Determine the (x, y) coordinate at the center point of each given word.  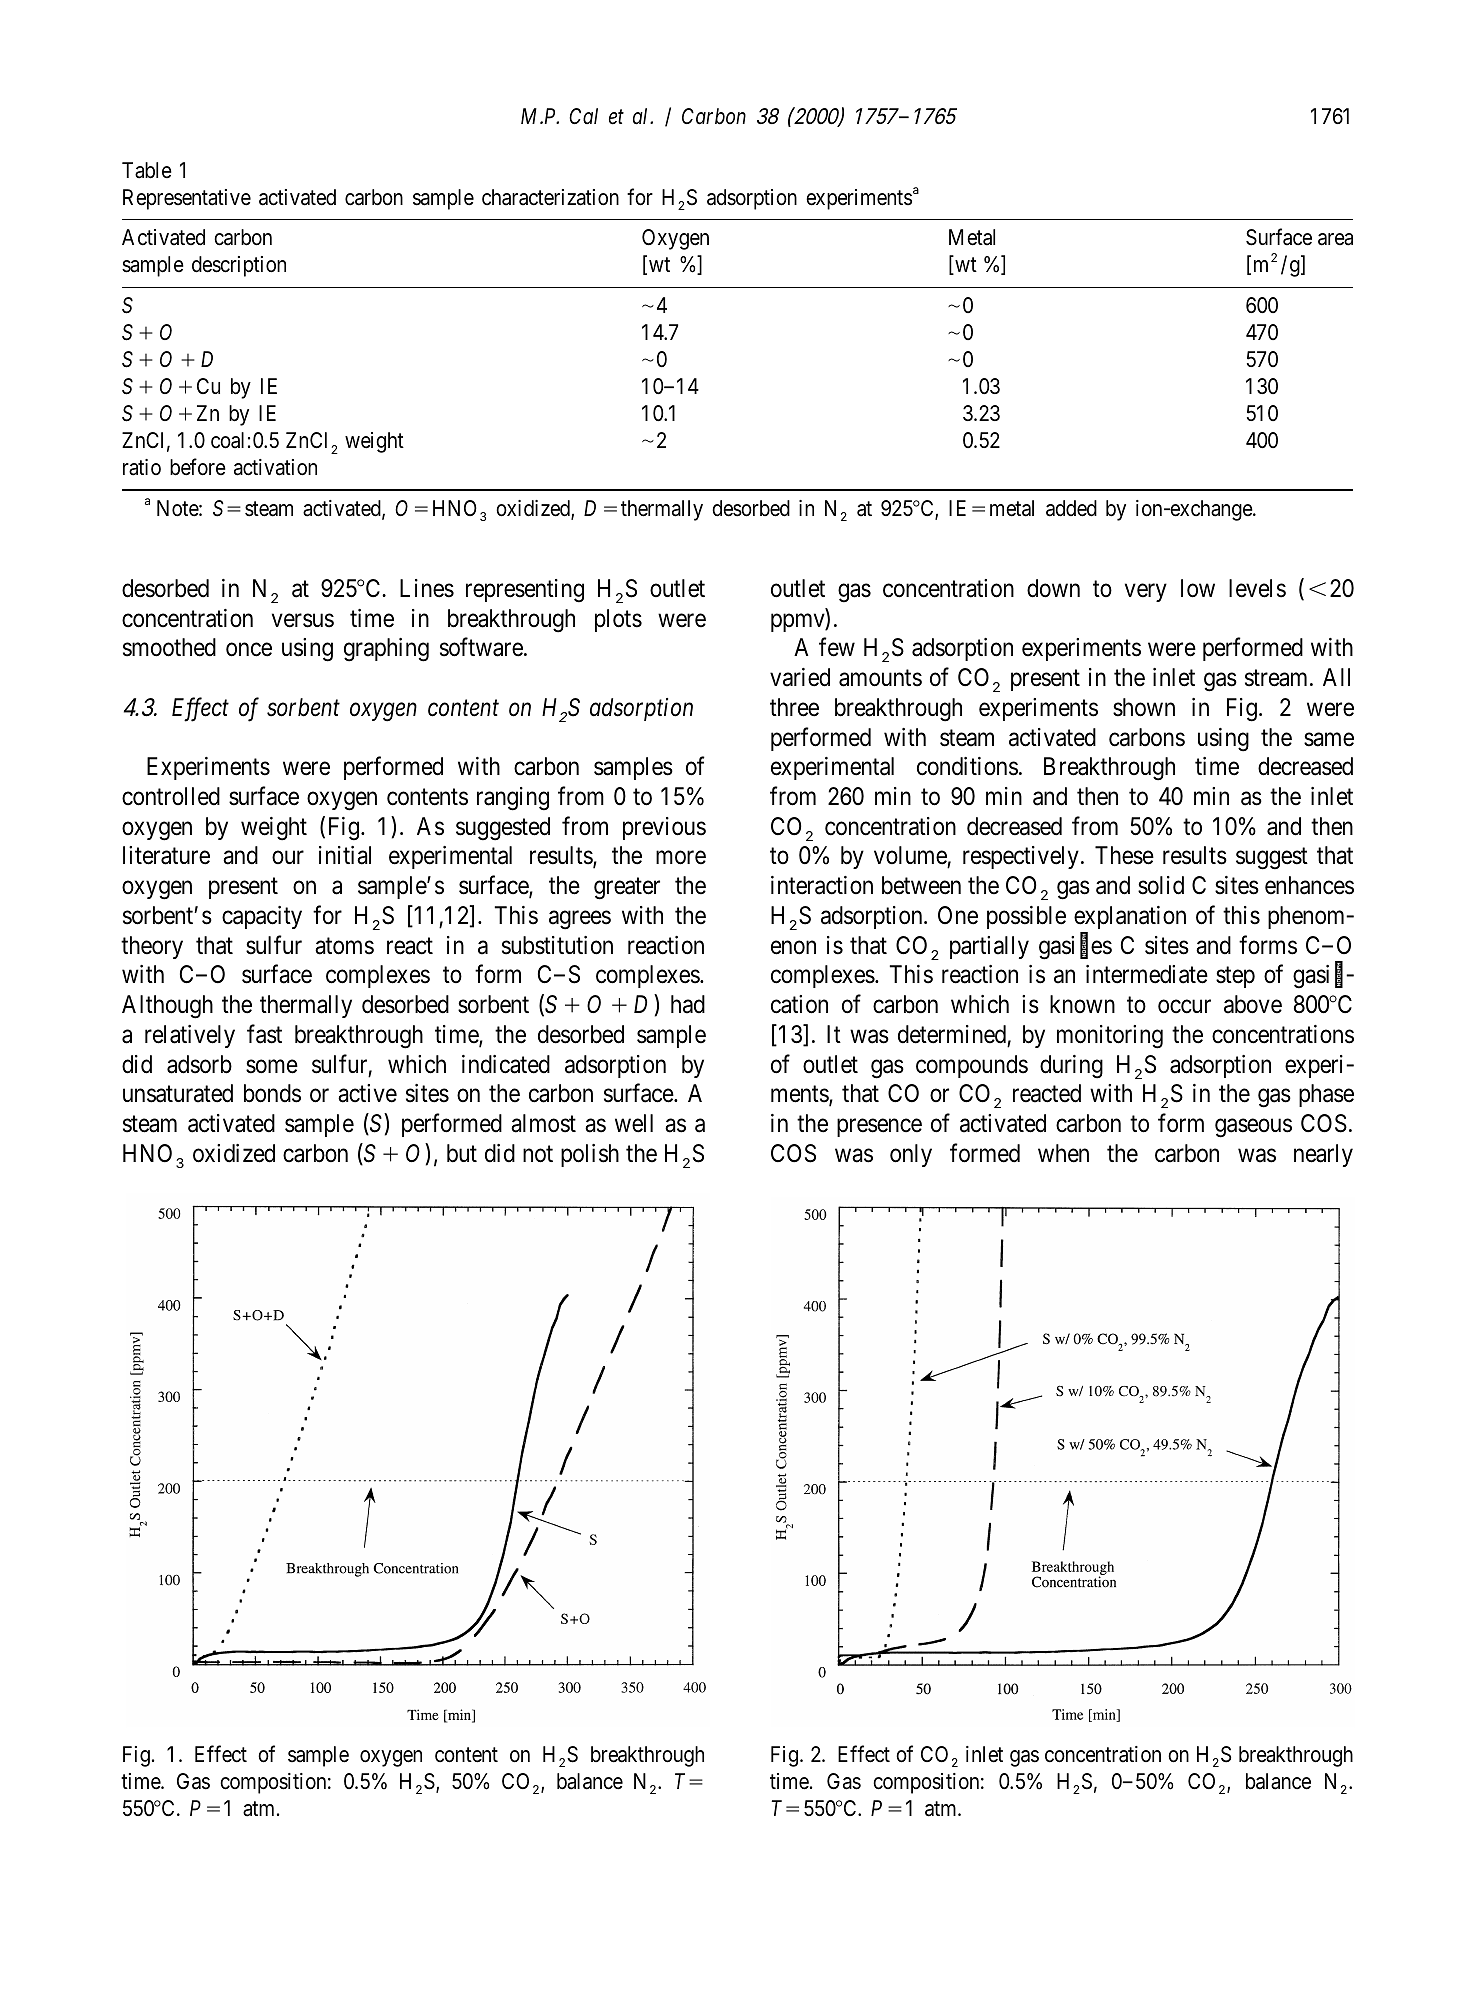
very (1146, 593)
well (634, 1123)
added (1071, 508)
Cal (583, 116)
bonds (272, 1093)
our (288, 857)
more (681, 858)
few (837, 647)
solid (1161, 885)
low (1198, 588)
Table (147, 170)
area (1335, 240)
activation (275, 467)
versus (303, 620)
